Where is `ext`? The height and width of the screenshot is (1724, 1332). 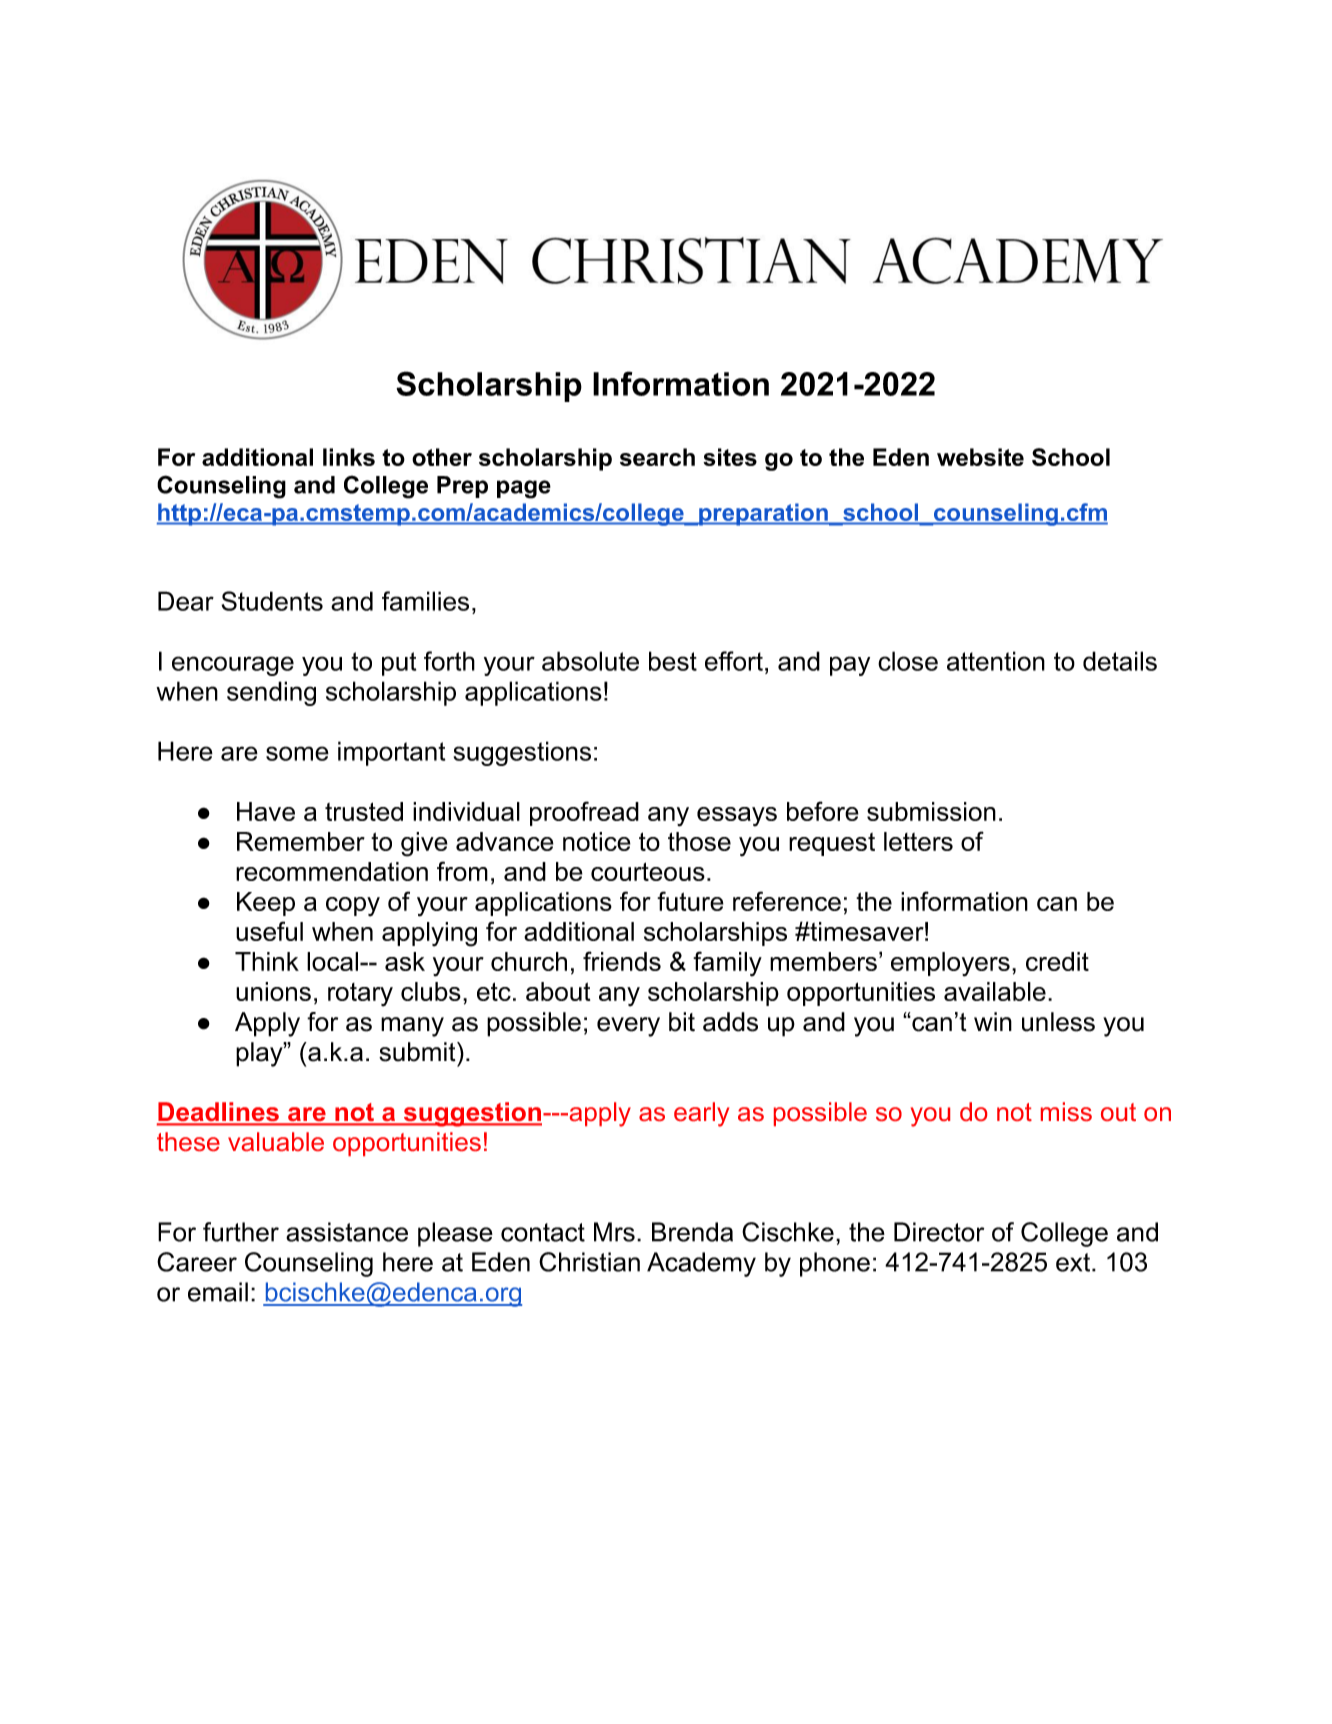
ext is located at coordinates (1073, 1262).
